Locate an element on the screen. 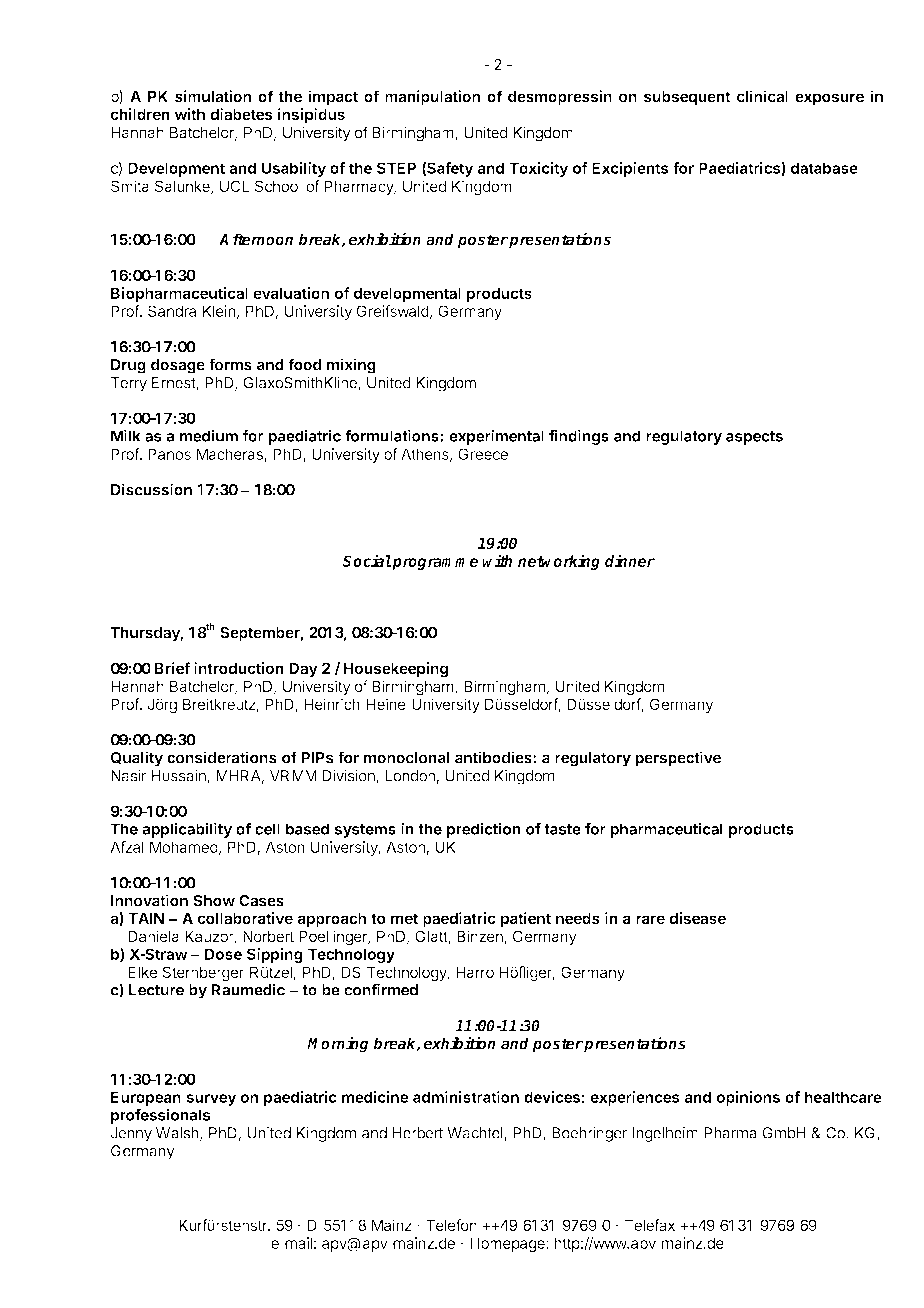  patient is located at coordinates (526, 919).
